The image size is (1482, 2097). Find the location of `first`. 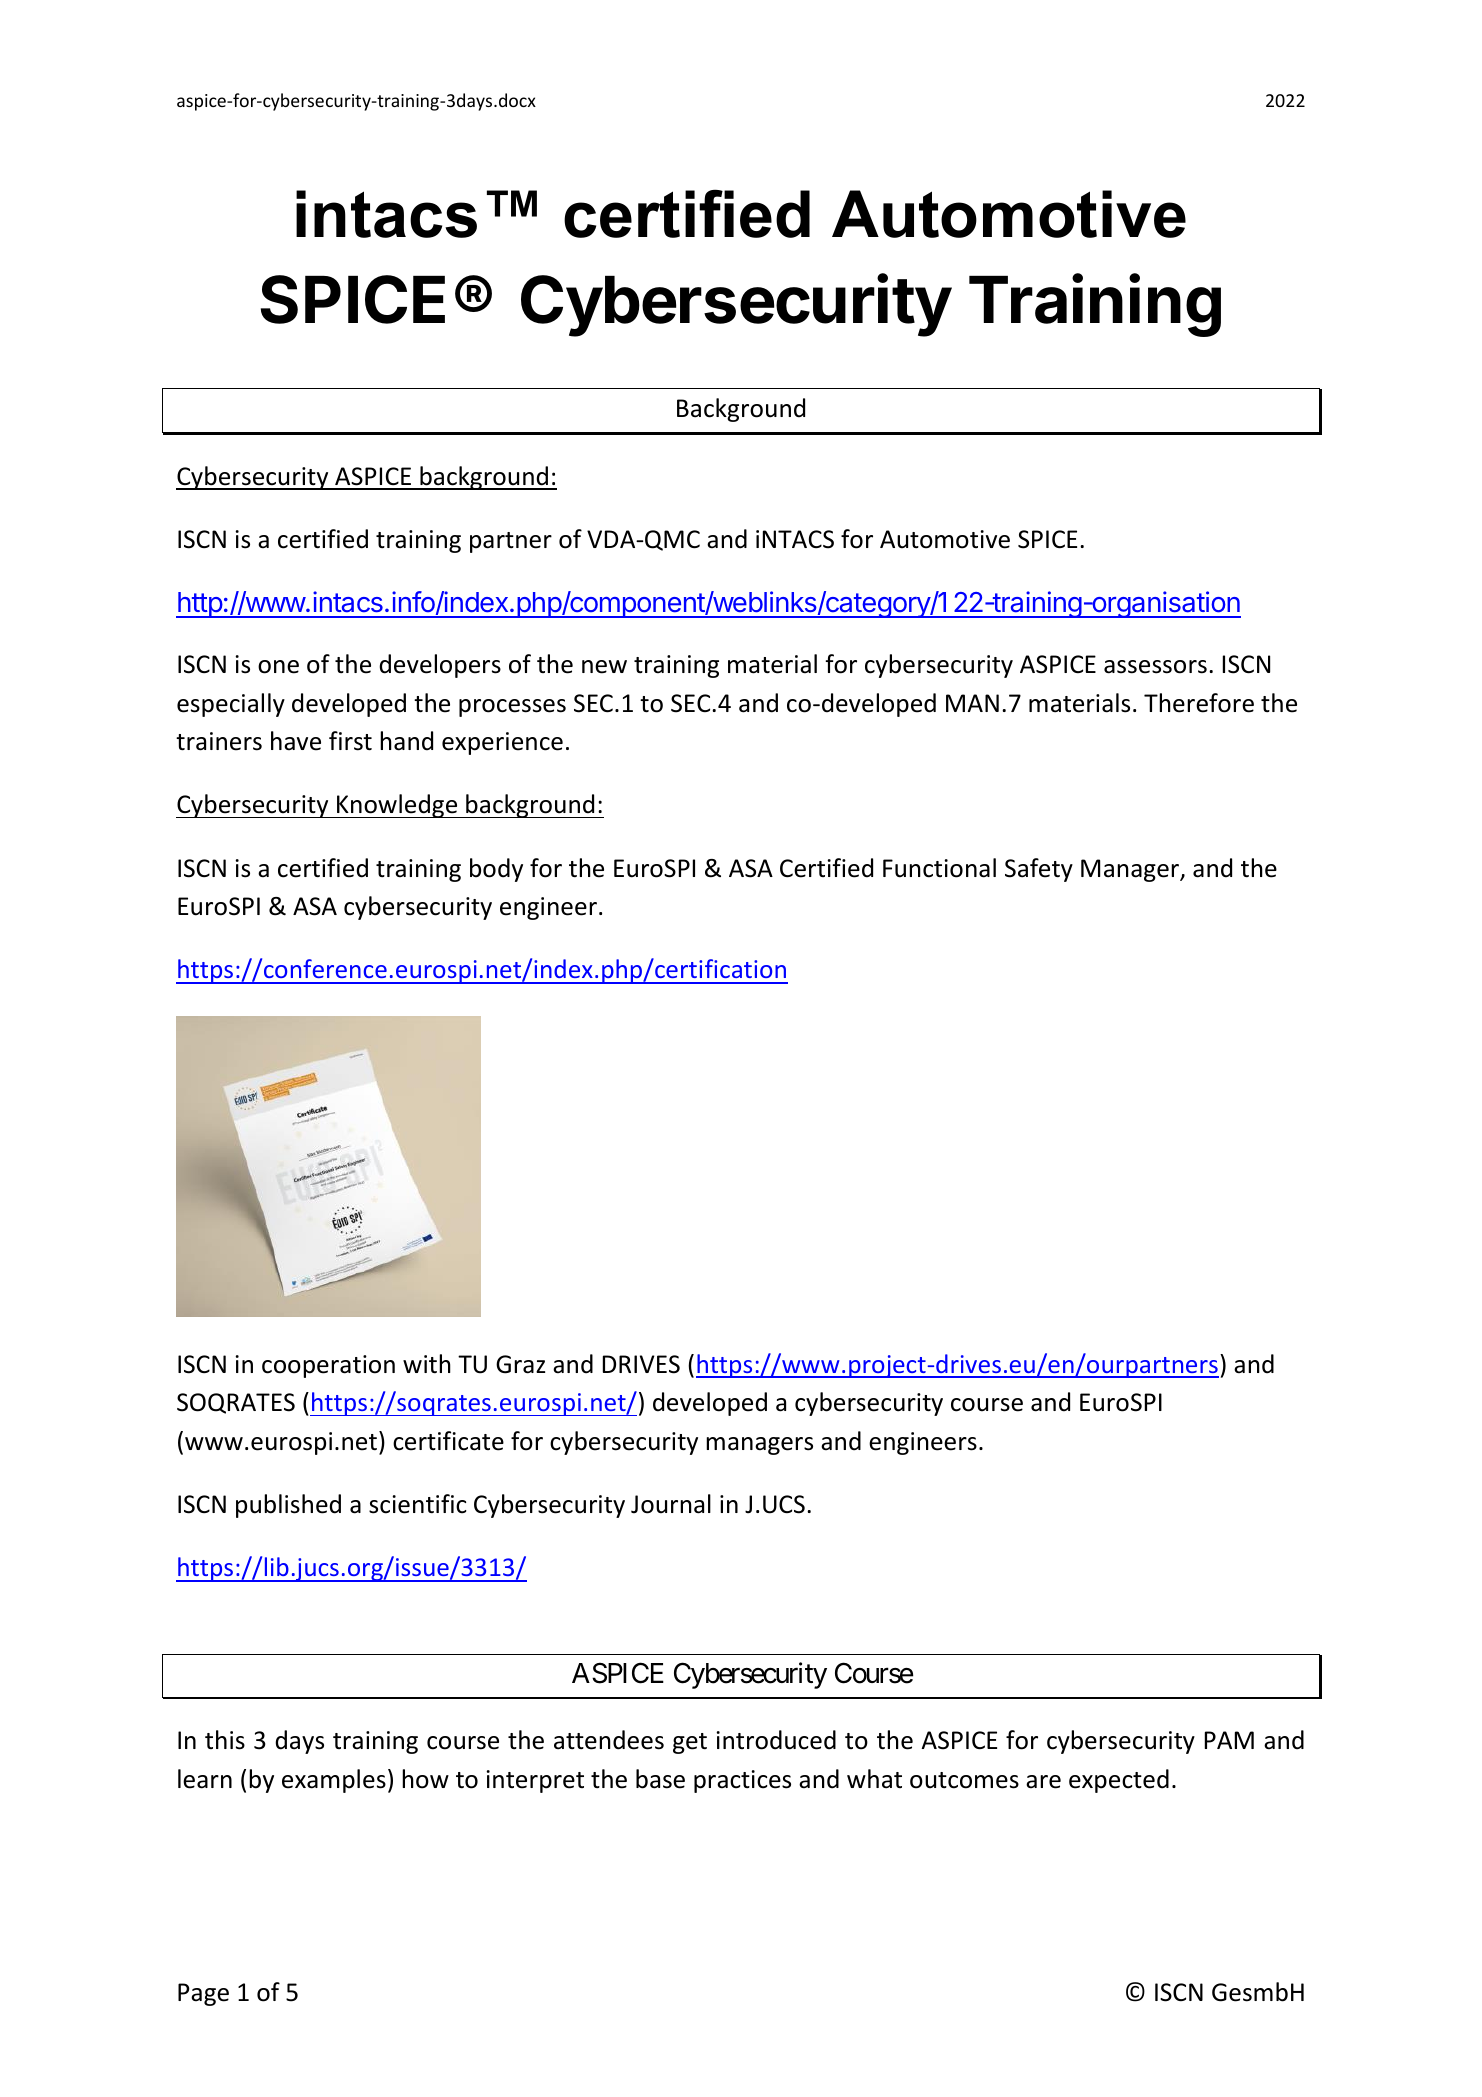

first is located at coordinates (350, 741).
